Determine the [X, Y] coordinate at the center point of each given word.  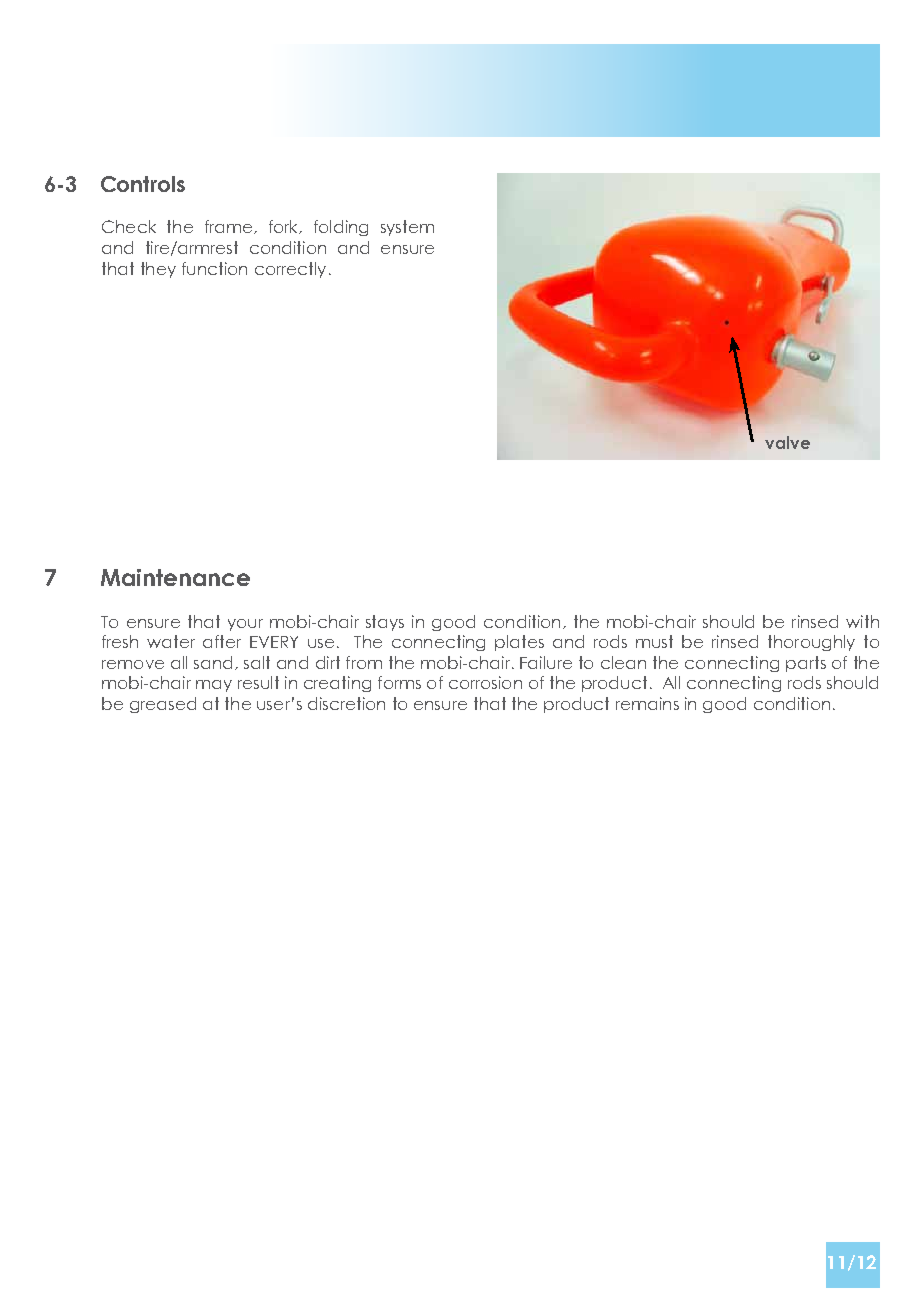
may [214, 686]
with [862, 621]
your [245, 625]
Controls [143, 184]
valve [787, 442]
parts [806, 664]
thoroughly [811, 643]
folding [341, 228]
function [214, 268]
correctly [290, 270]
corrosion [485, 682]
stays [385, 623]
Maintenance [175, 577]
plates [519, 643]
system [407, 228]
